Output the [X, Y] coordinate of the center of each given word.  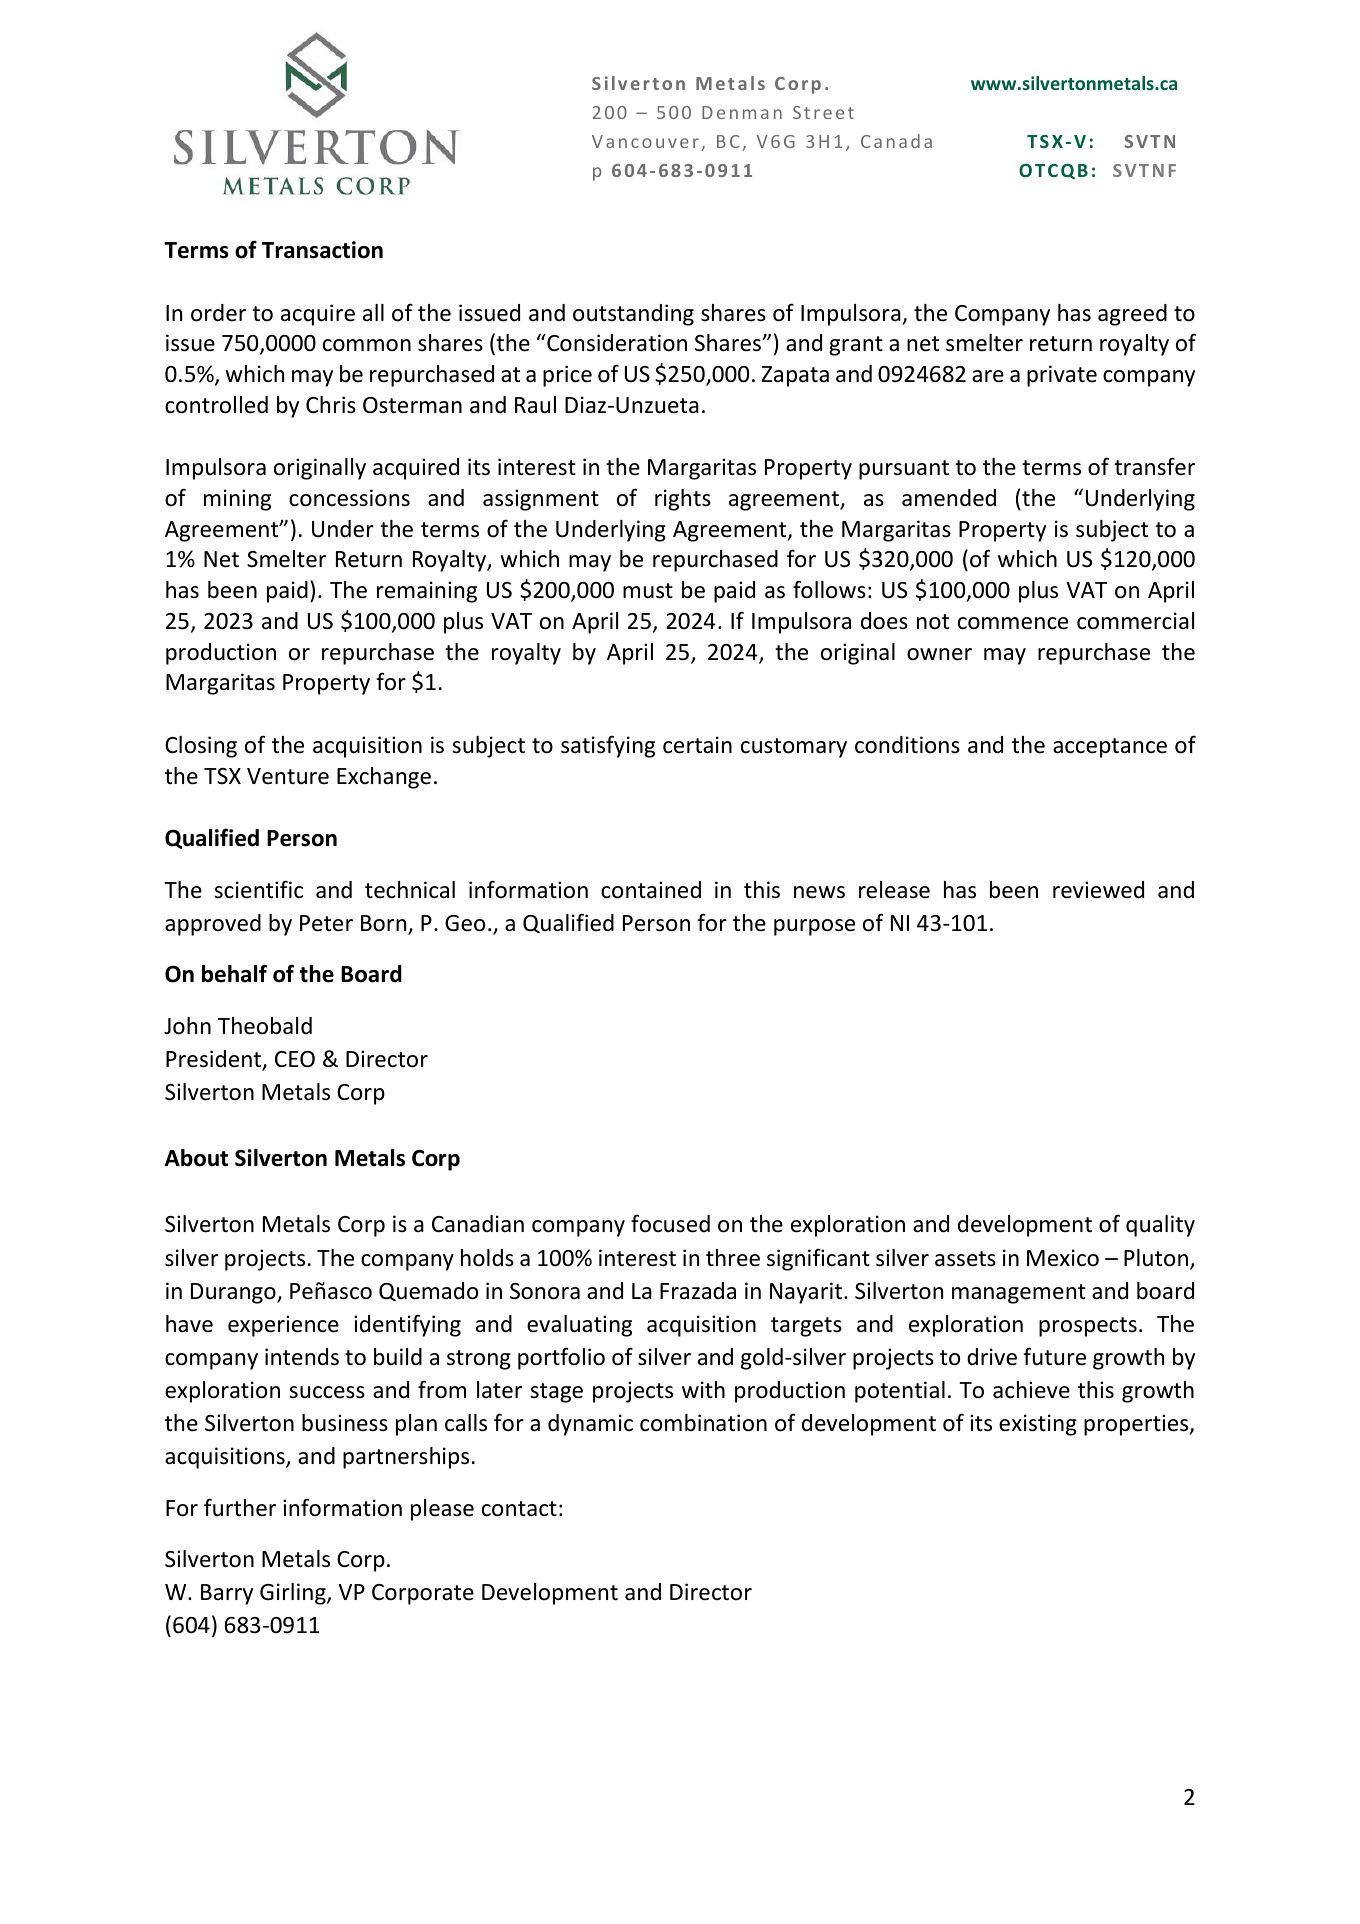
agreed [1132, 315]
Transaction [322, 250]
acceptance [1110, 748]
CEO [295, 1059]
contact [519, 1509]
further [240, 1507]
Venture [288, 776]
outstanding [633, 315]
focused [670, 1223]
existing [1038, 1425]
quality [1160, 1226]
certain [697, 745]
